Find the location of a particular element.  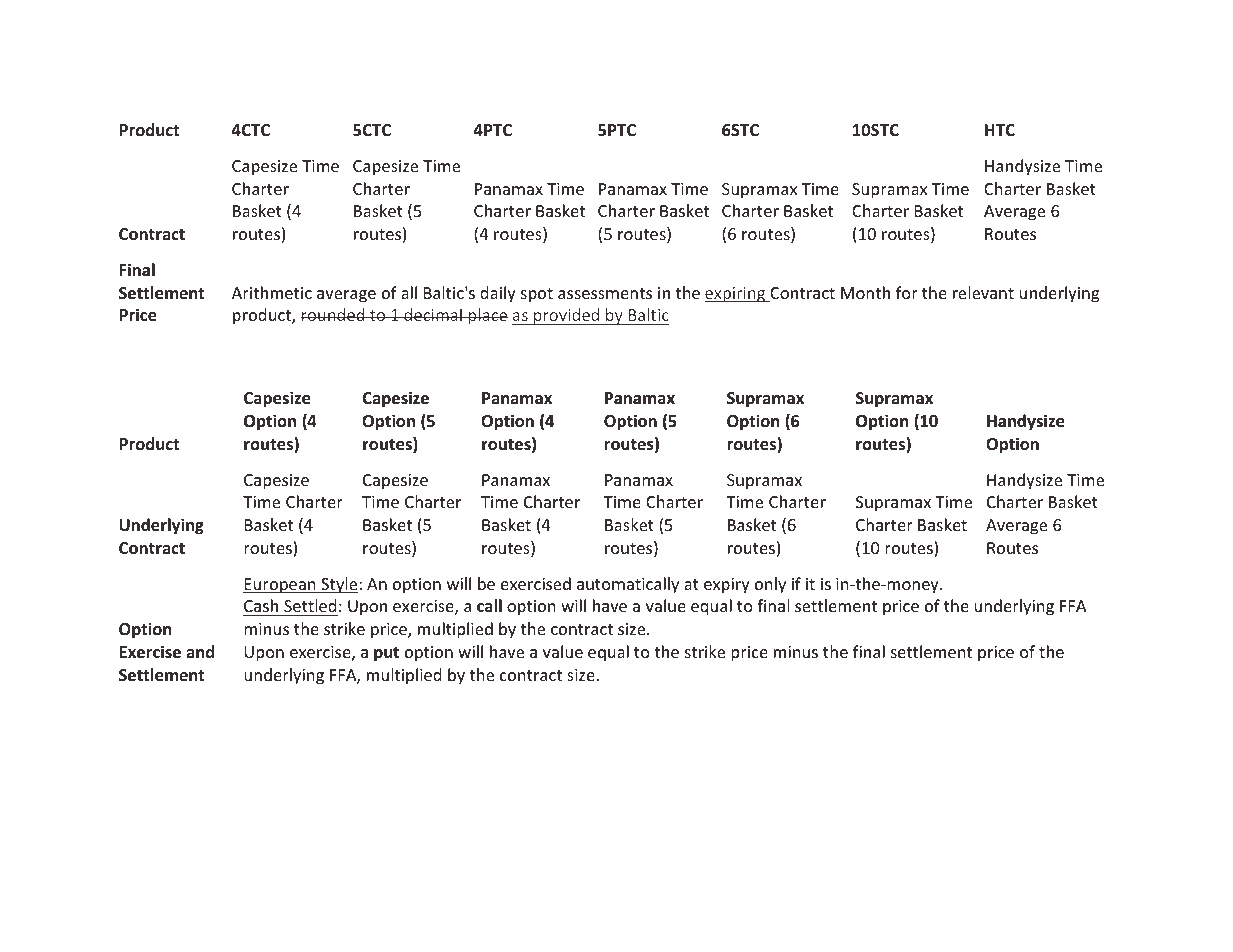

Style is located at coordinates (339, 585).
